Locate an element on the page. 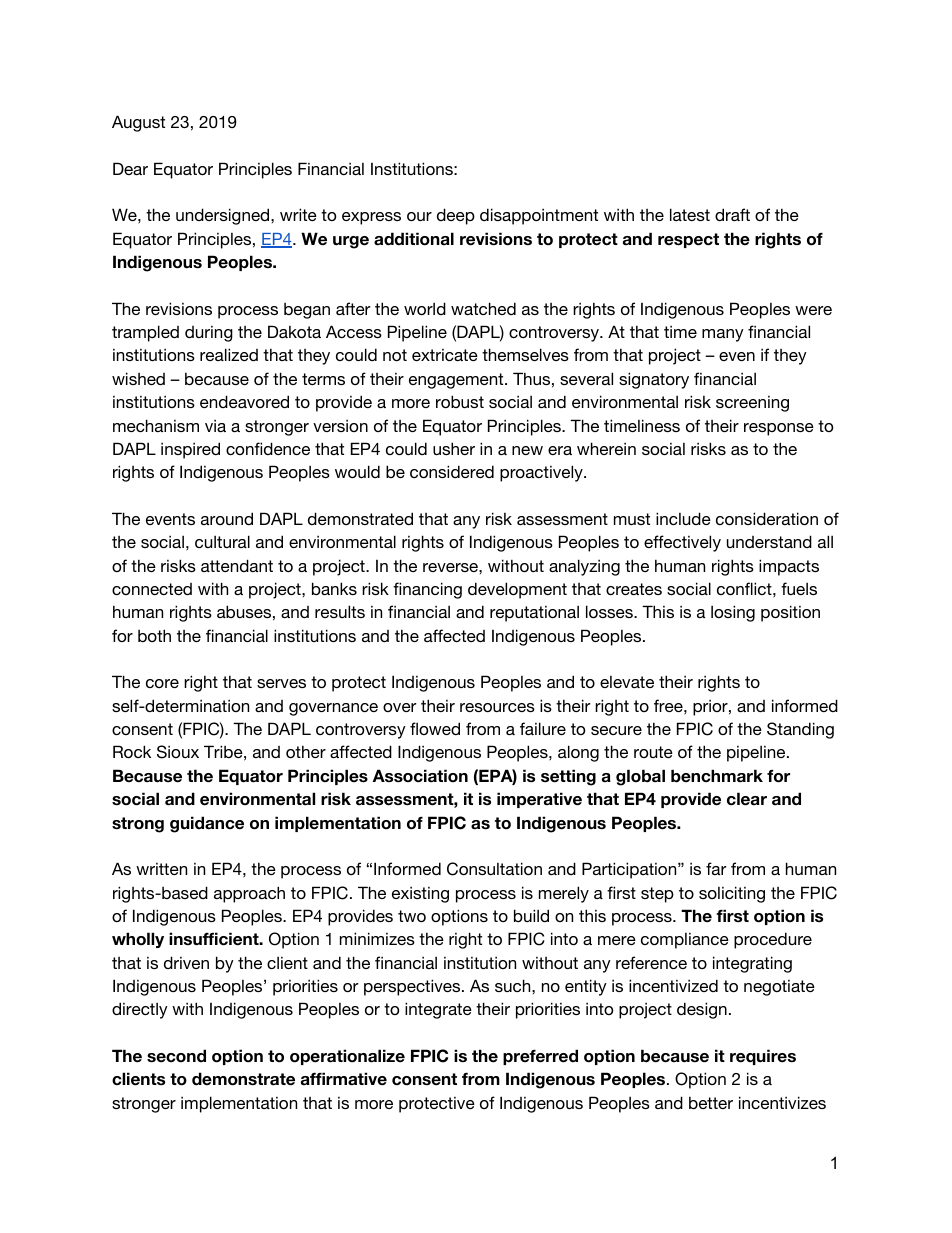  second is located at coordinates (176, 1056).
